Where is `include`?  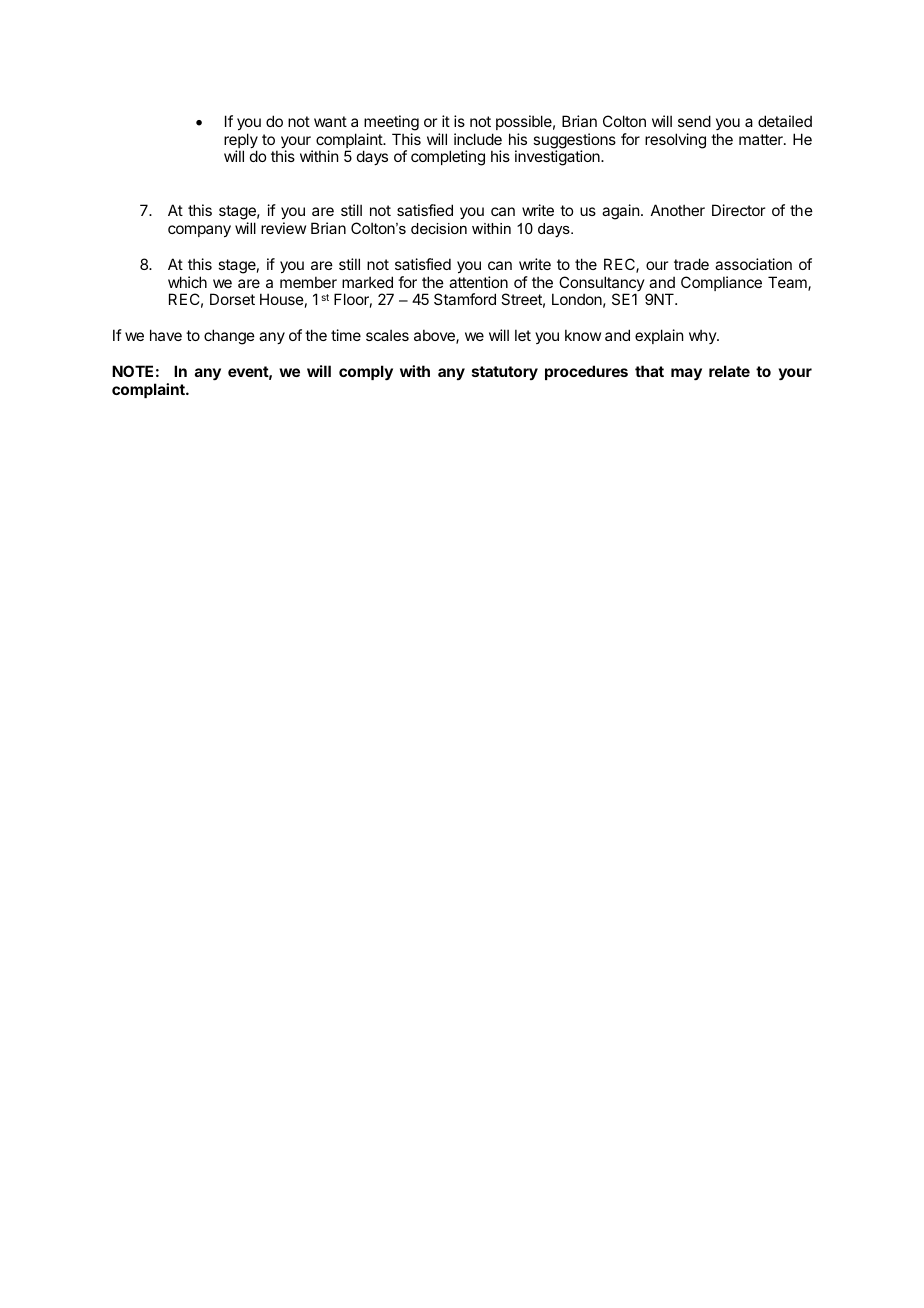
include is located at coordinates (478, 139).
